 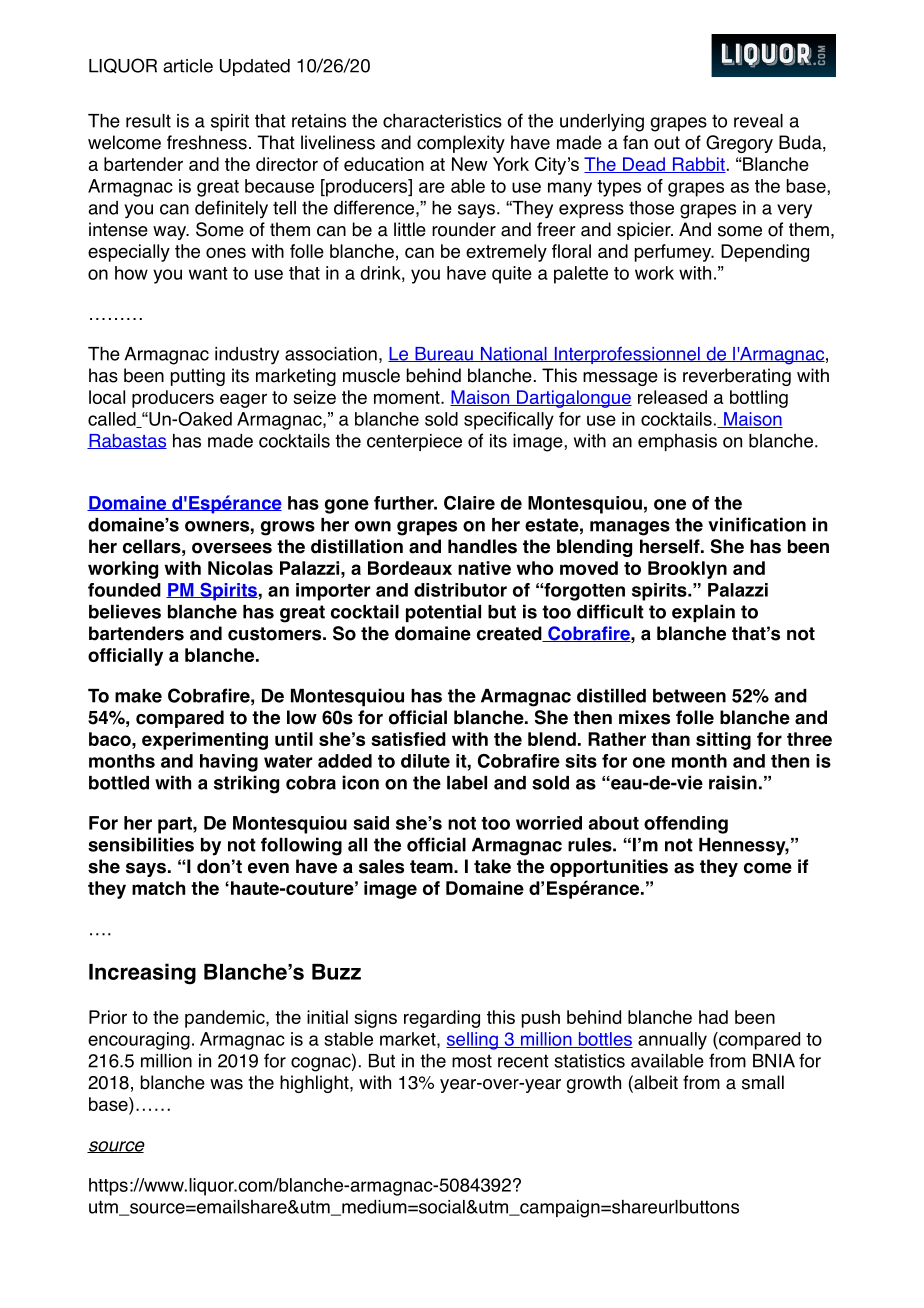 What do you see at coordinates (442, 121) in the screenshot?
I see `characteristics` at bounding box center [442, 121].
